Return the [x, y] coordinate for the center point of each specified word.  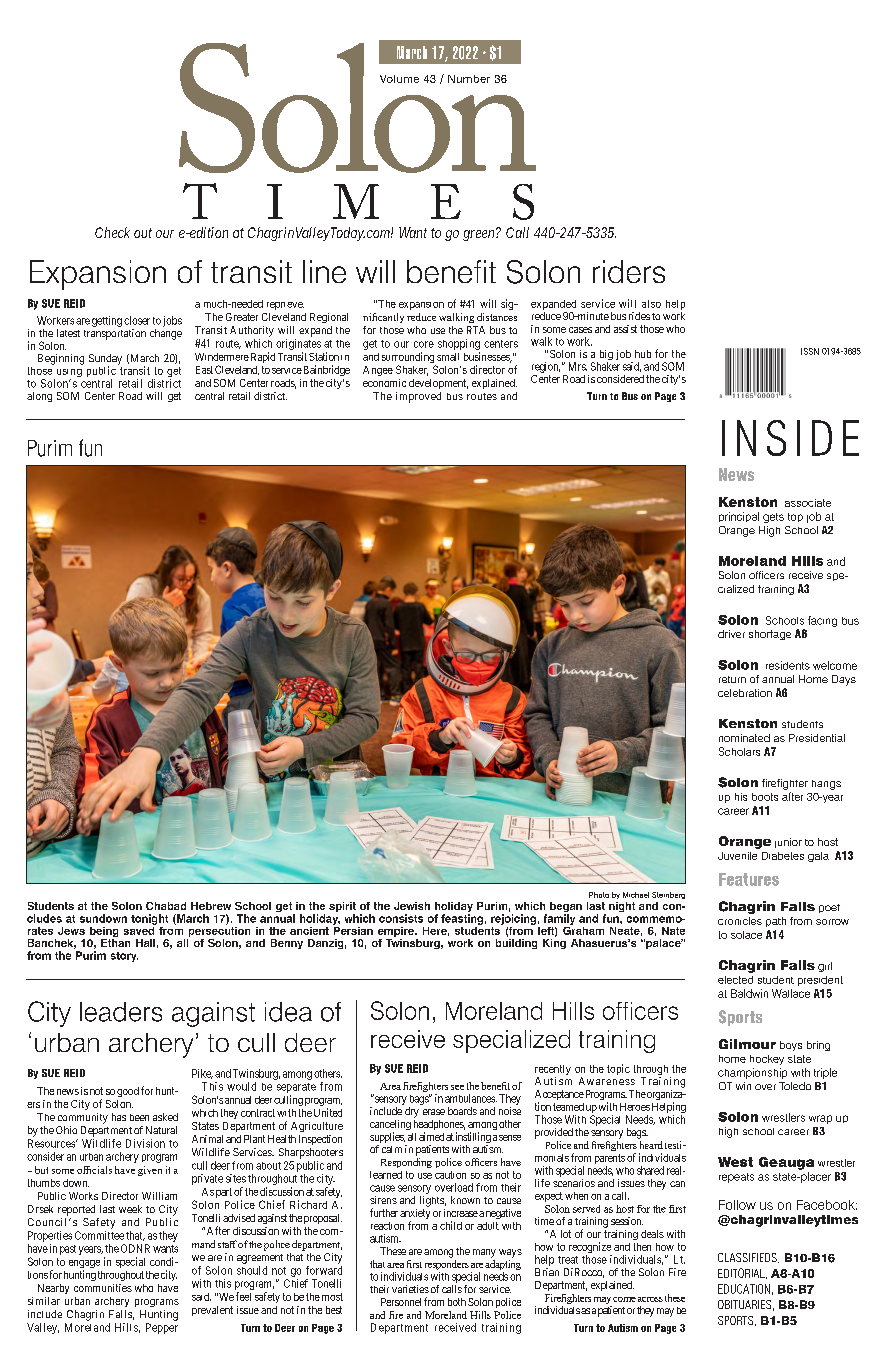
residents [788, 665]
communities [103, 1288]
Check [112, 232]
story [124, 957]
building [516, 944]
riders [629, 271]
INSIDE [790, 438]
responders [447, 1265]
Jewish [412, 906]
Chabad [166, 906]
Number [469, 79]
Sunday [105, 360]
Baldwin [749, 993]
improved [418, 397]
